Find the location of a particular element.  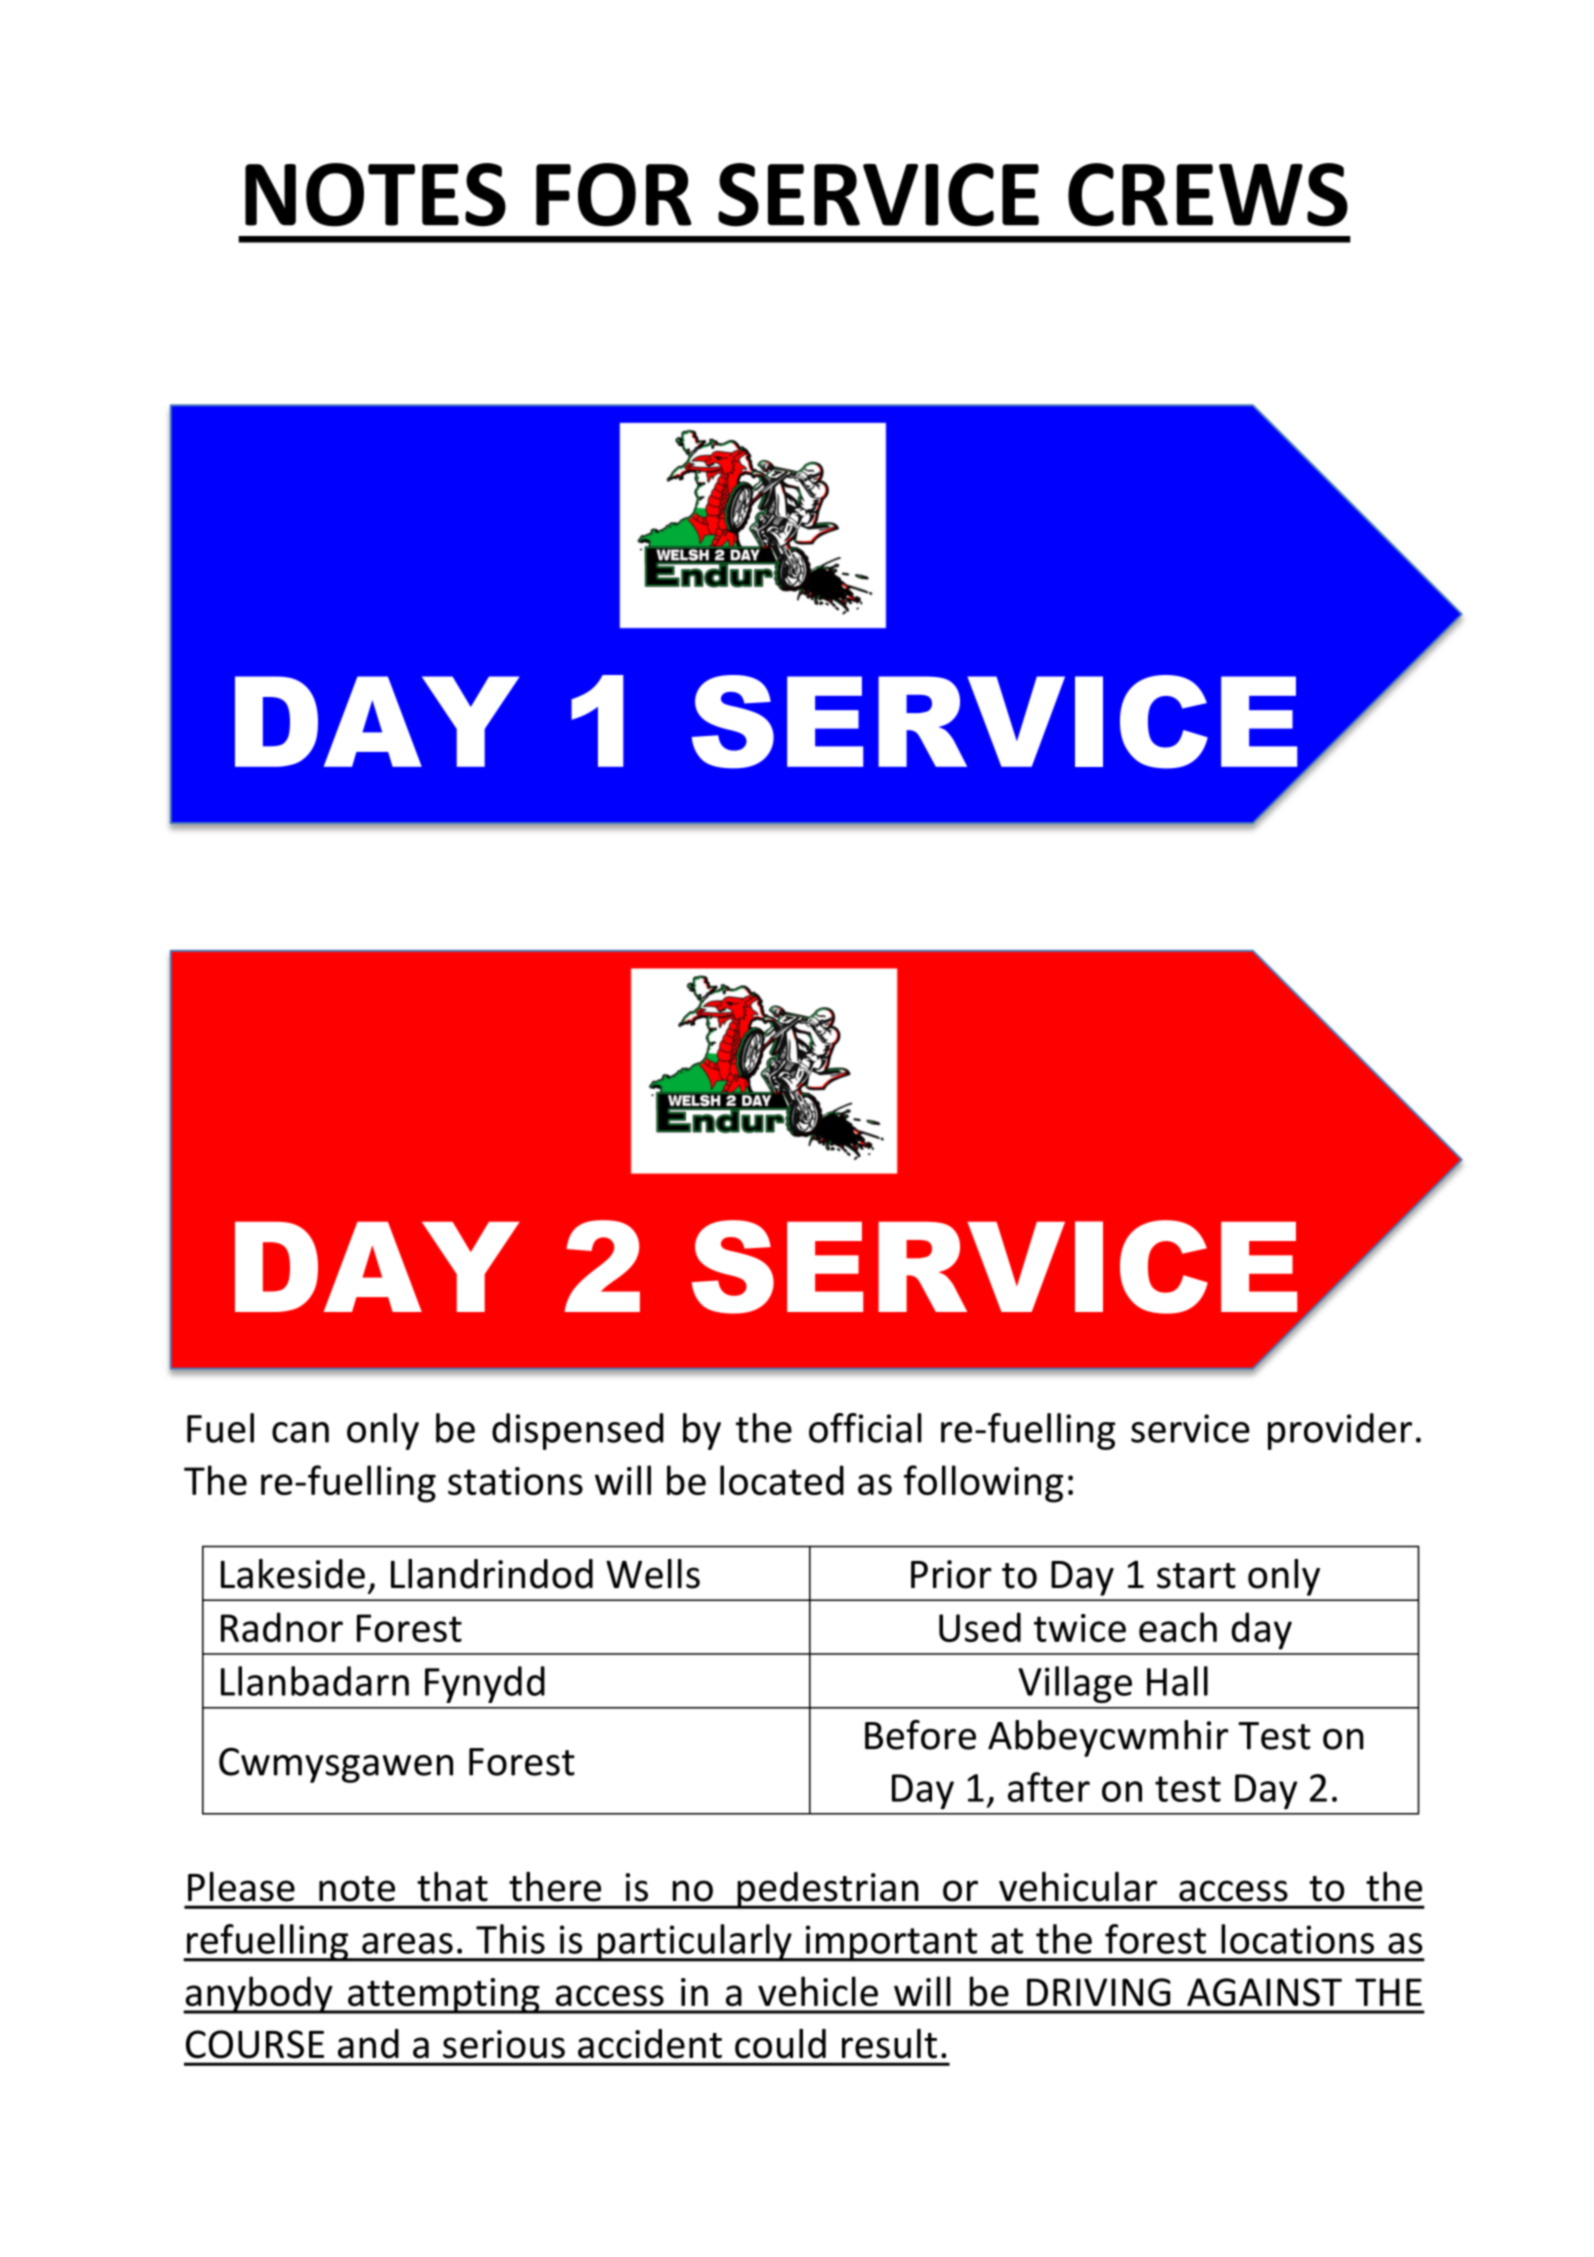

located is located at coordinates (782, 1480).
